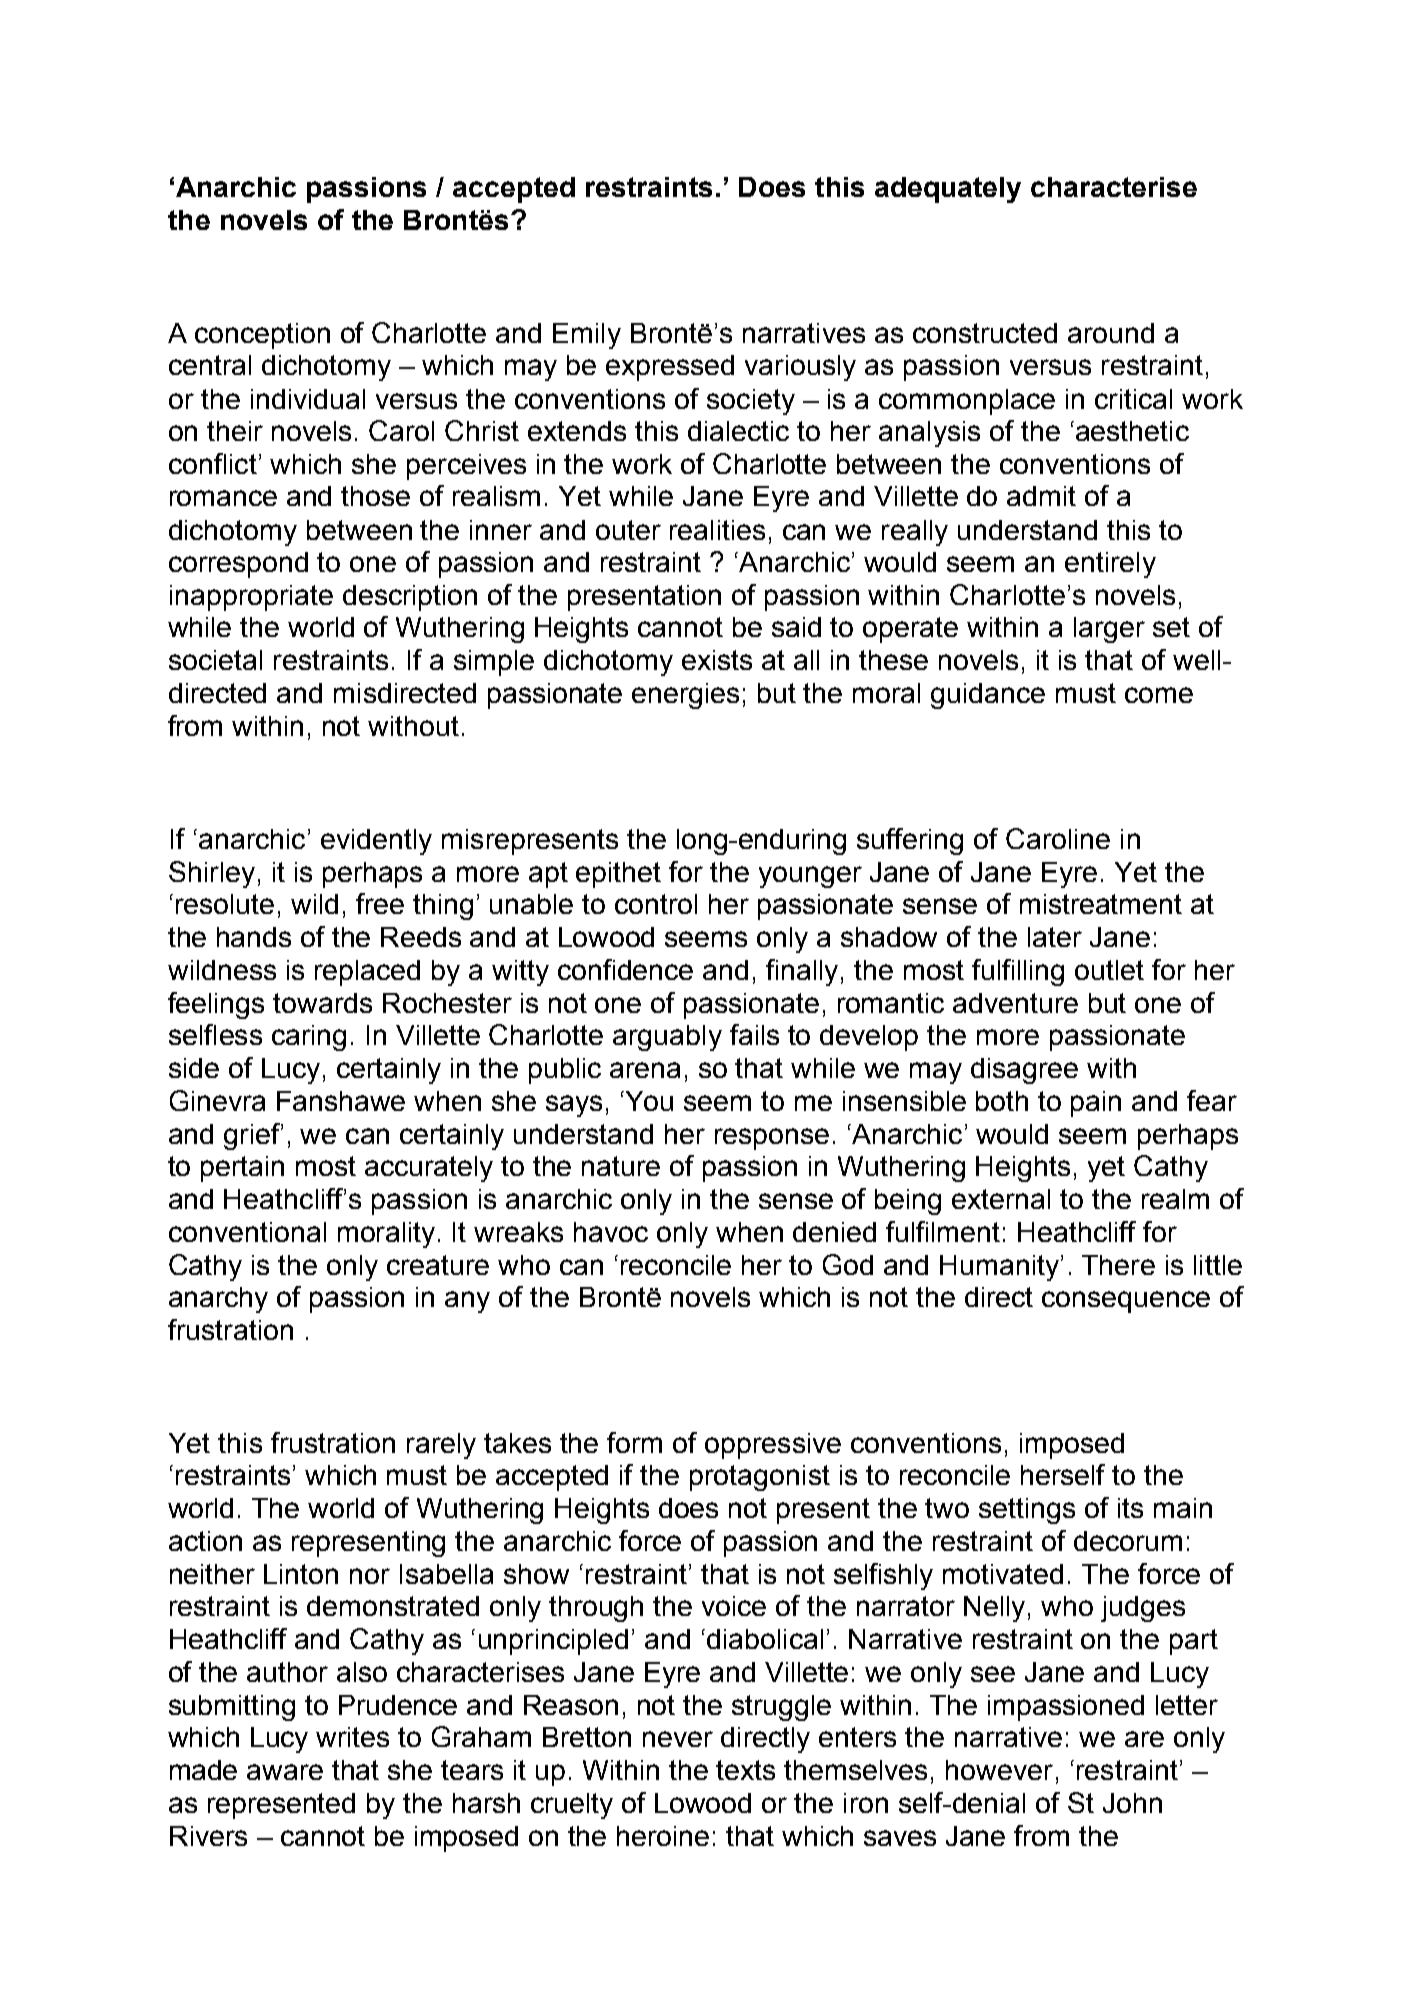 Image resolution: width=1412 pixels, height=1998 pixels. I want to click on outlet, so click(1109, 970).
